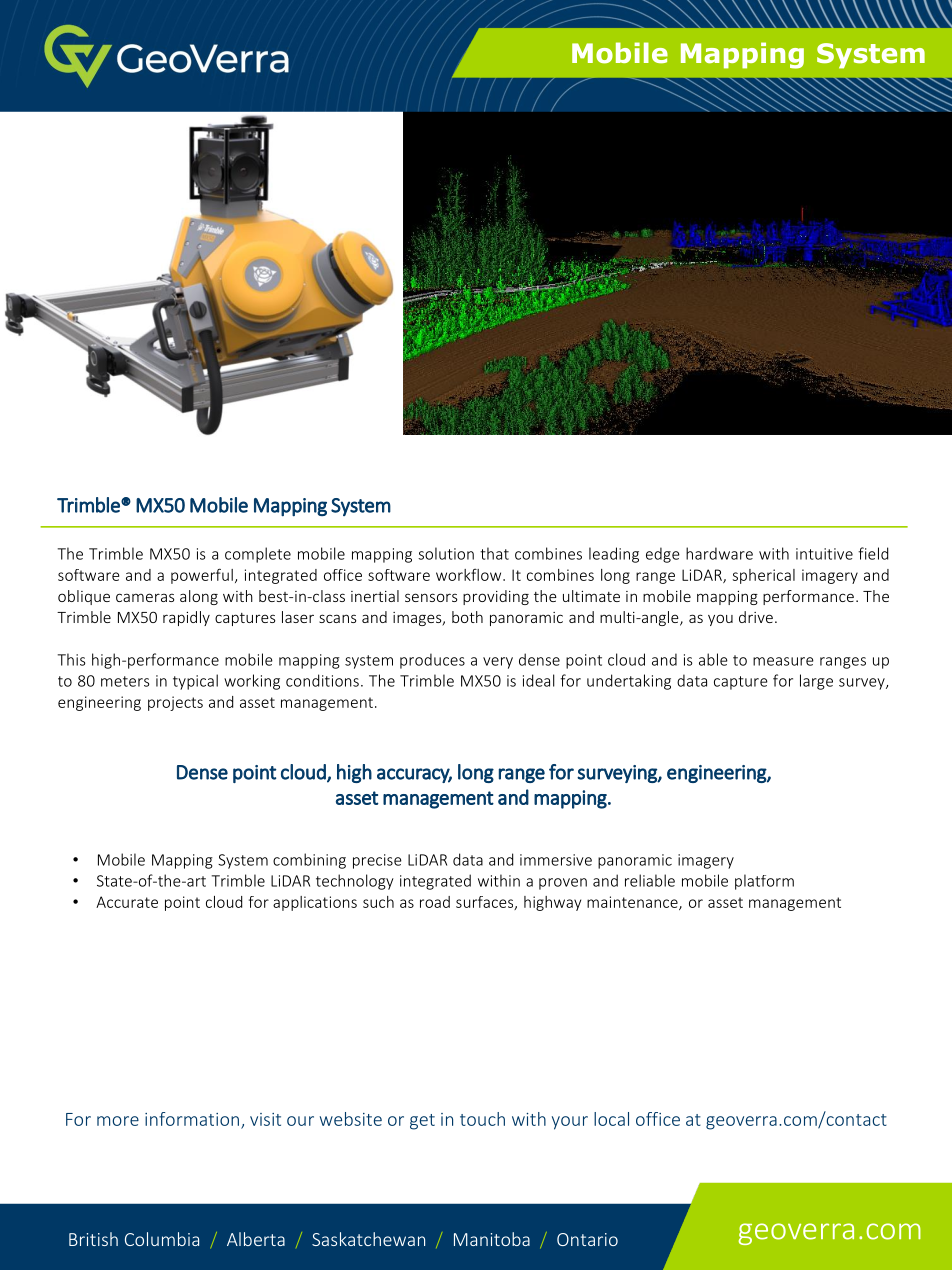 The height and width of the screenshot is (1270, 952). I want to click on platform, so click(764, 882).
